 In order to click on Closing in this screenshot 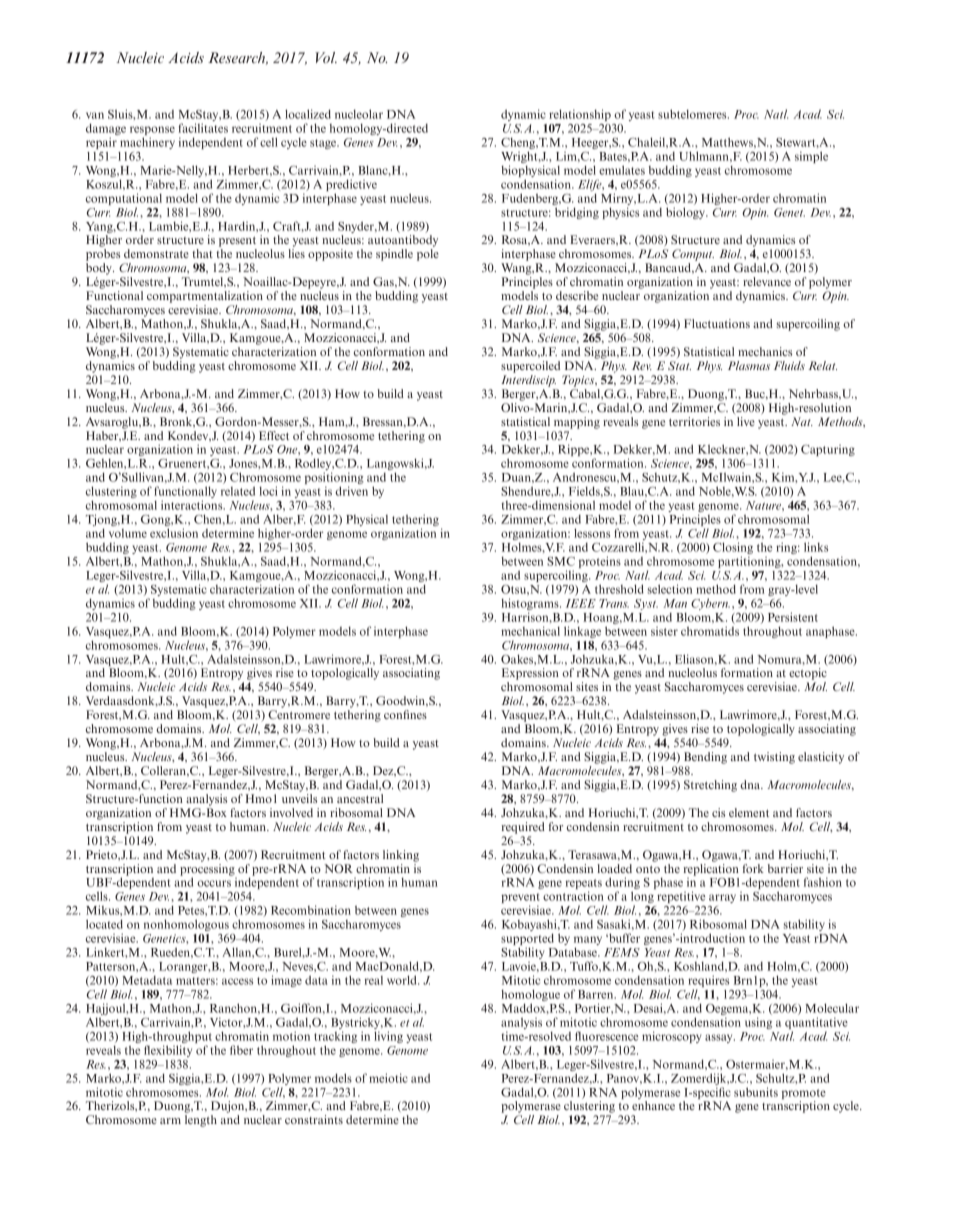, I will do `click(733, 549)`.
